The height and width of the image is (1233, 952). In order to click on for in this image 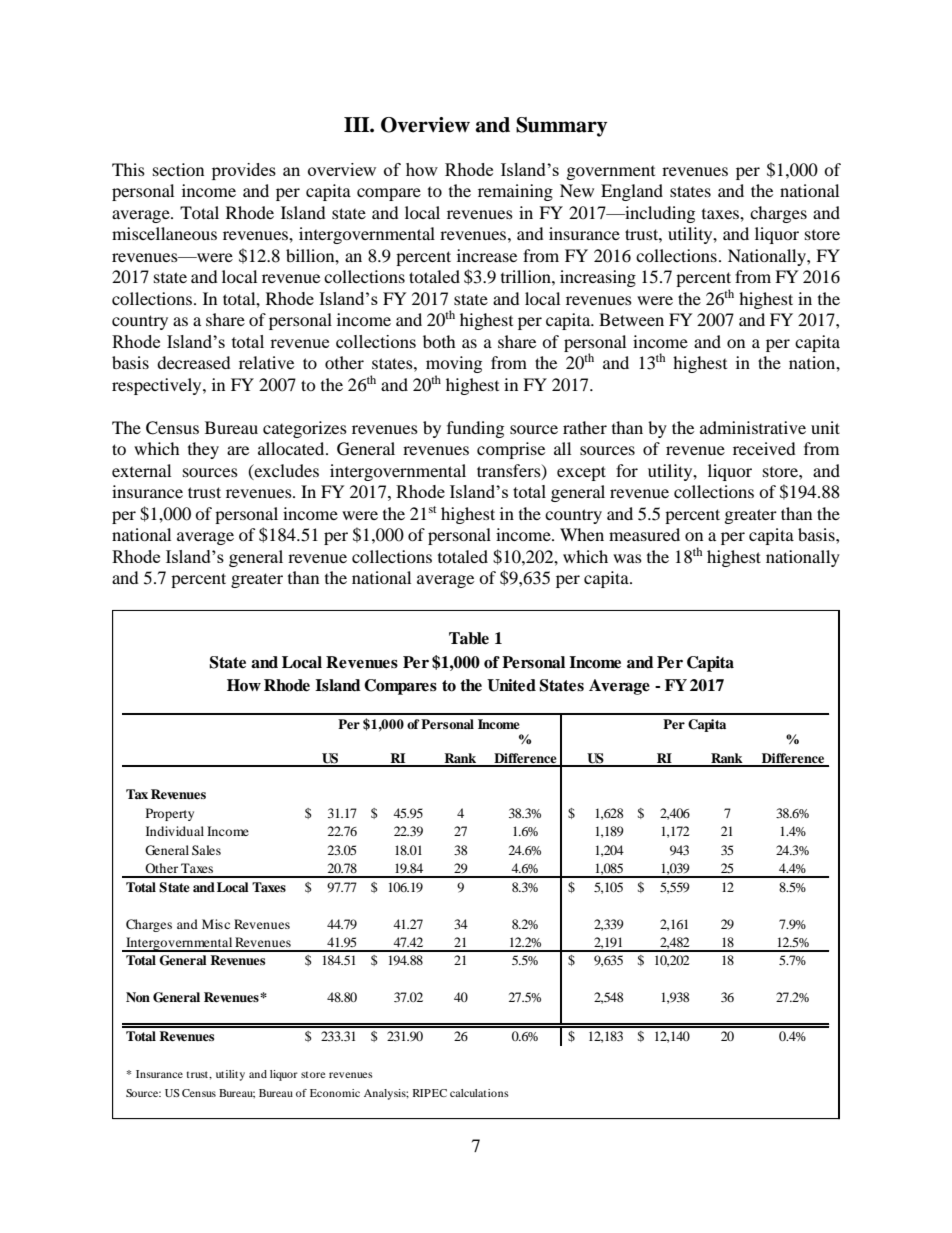, I will do `click(627, 470)`.
